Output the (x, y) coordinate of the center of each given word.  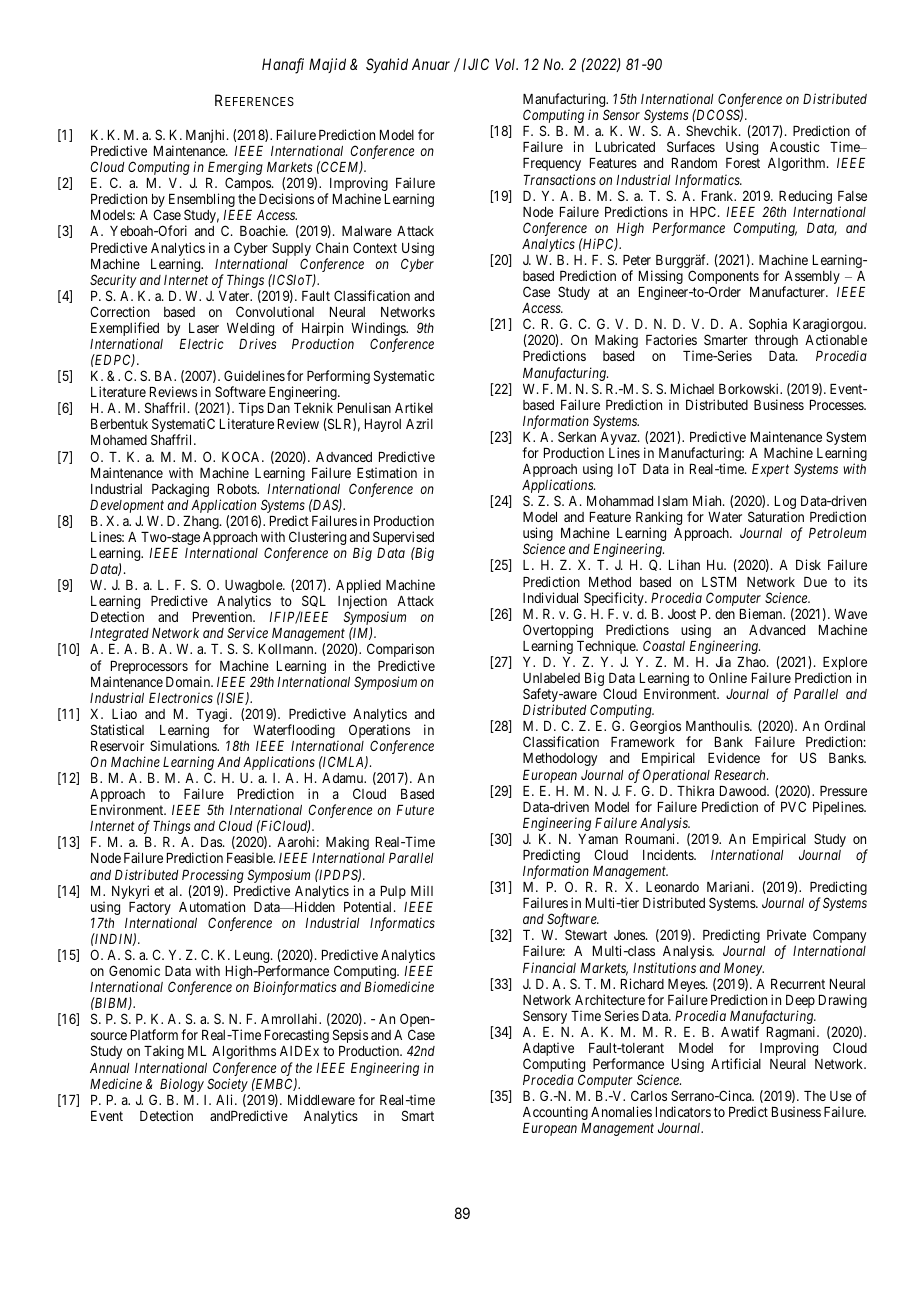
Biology (182, 1085)
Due (815, 582)
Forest (743, 163)
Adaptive (548, 1050)
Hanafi (283, 66)
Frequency (552, 166)
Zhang (202, 522)
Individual (550, 597)
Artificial (736, 1063)
